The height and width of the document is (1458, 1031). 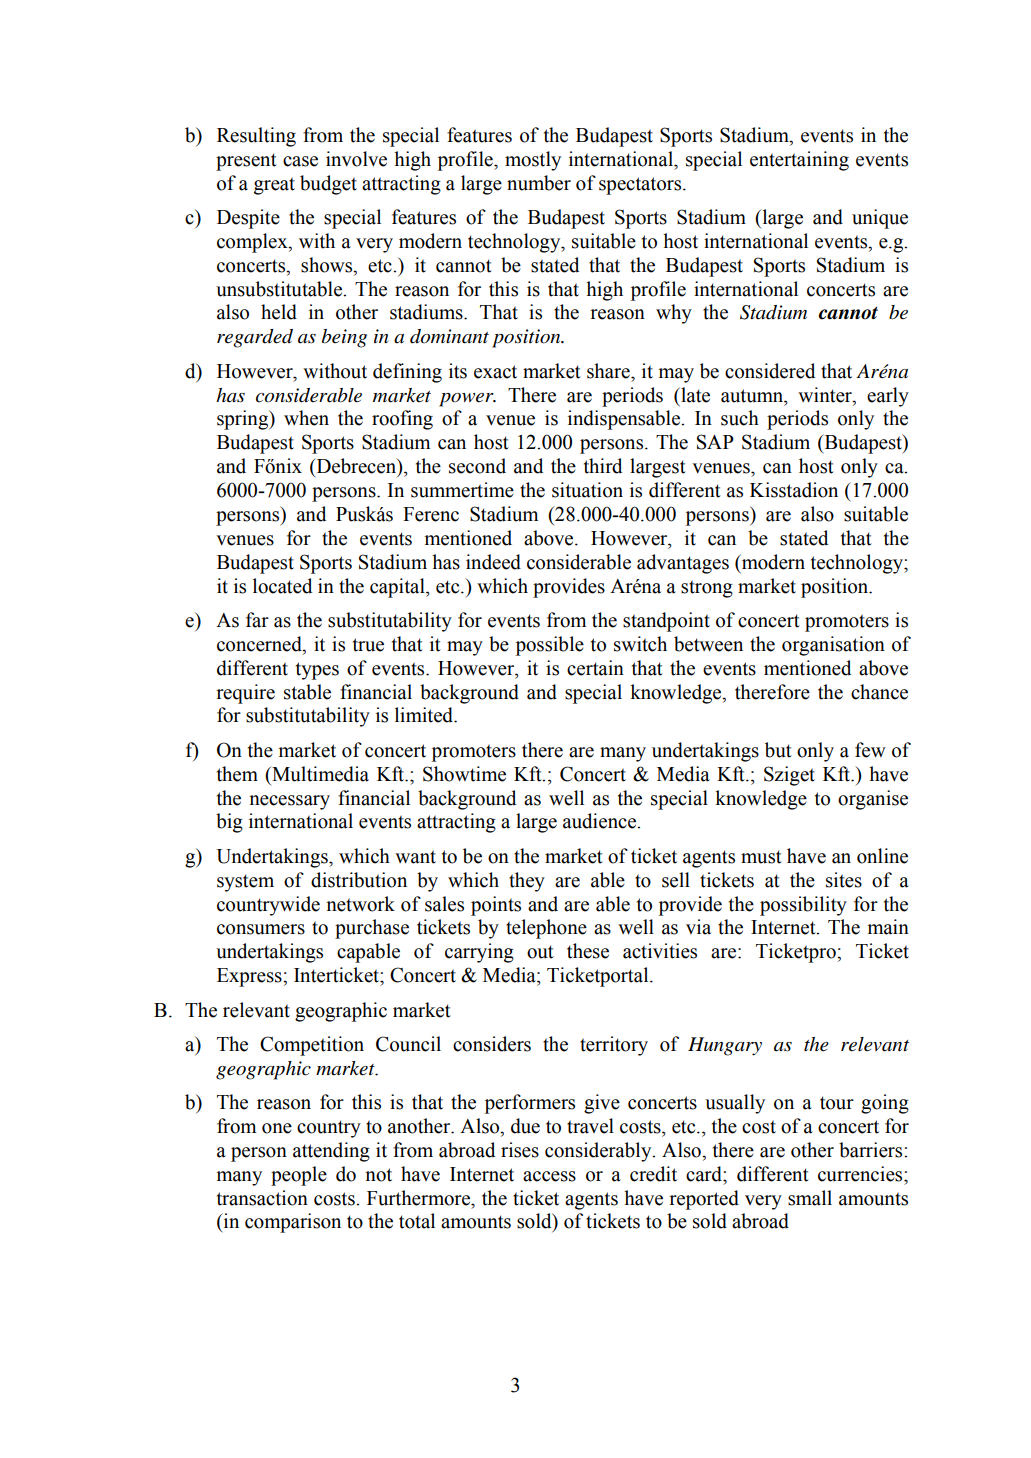 What do you see at coordinates (595, 668) in the document?
I see `certain` at bounding box center [595, 668].
